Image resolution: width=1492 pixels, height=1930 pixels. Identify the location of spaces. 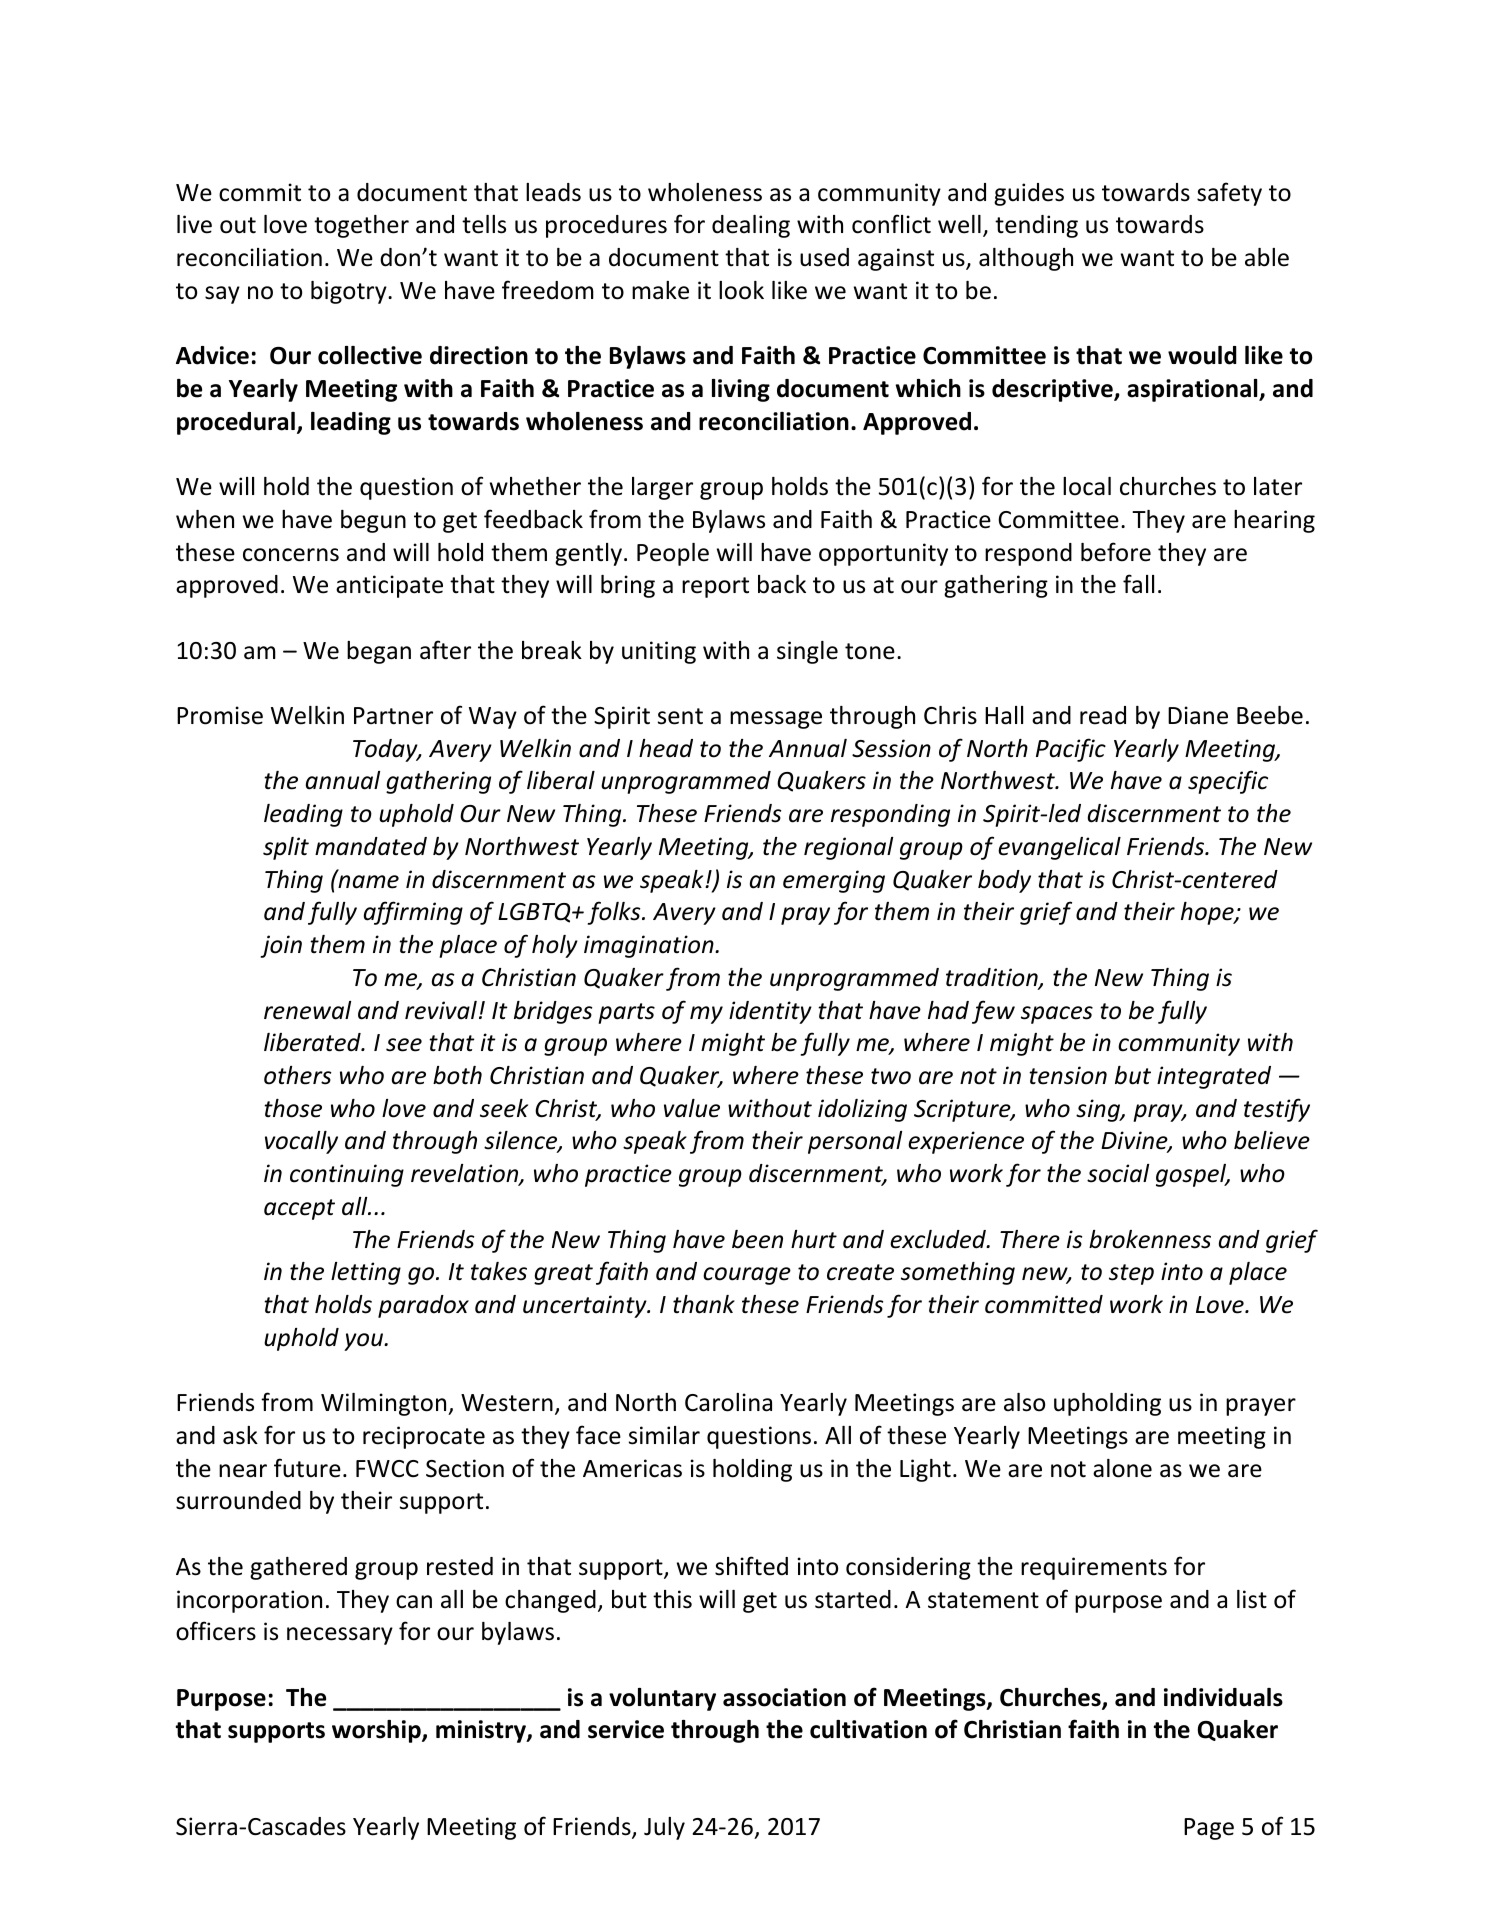
(1057, 1015).
